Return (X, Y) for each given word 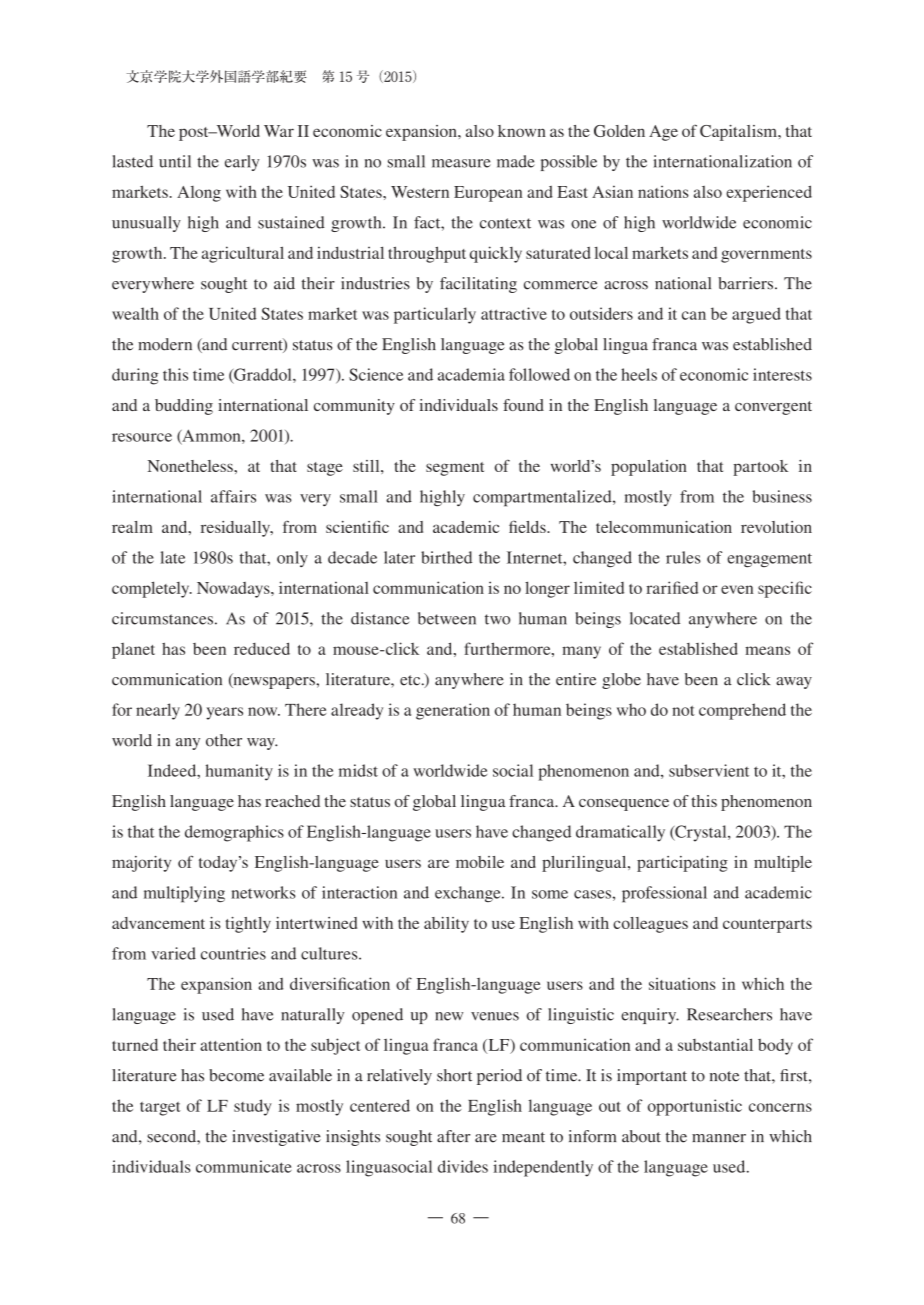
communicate (244, 1166)
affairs (233, 496)
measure (461, 163)
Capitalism (740, 133)
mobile (480, 862)
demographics (234, 833)
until (175, 161)
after (453, 1136)
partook (760, 468)
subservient (709, 770)
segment (455, 469)
